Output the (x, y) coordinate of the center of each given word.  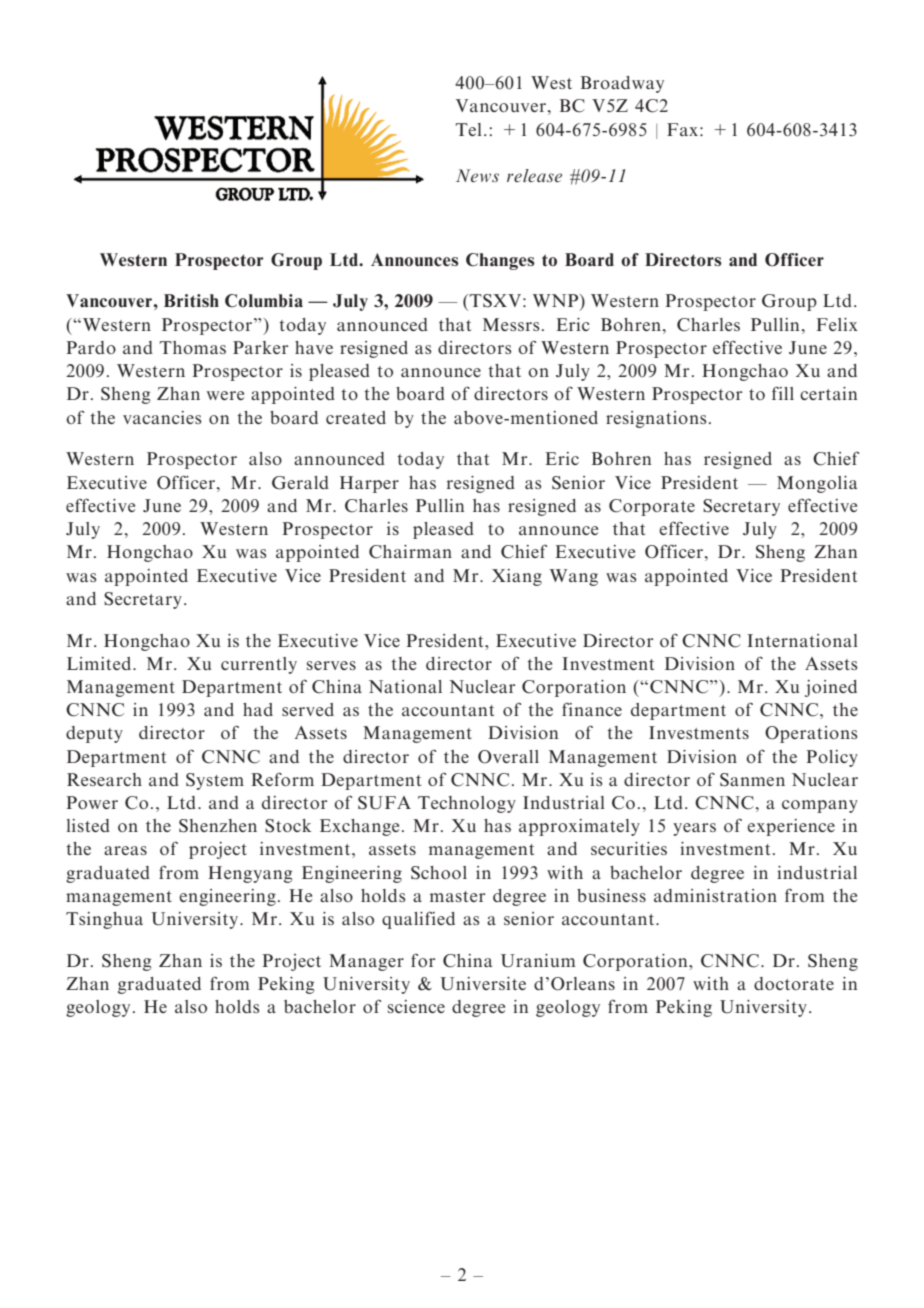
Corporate (652, 507)
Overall (508, 757)
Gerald (300, 483)
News (477, 176)
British (191, 300)
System (215, 781)
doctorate (794, 983)
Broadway (622, 84)
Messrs (511, 324)
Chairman (410, 552)
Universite (483, 984)
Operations (811, 734)
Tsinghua (104, 920)
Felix (837, 324)
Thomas (192, 347)
